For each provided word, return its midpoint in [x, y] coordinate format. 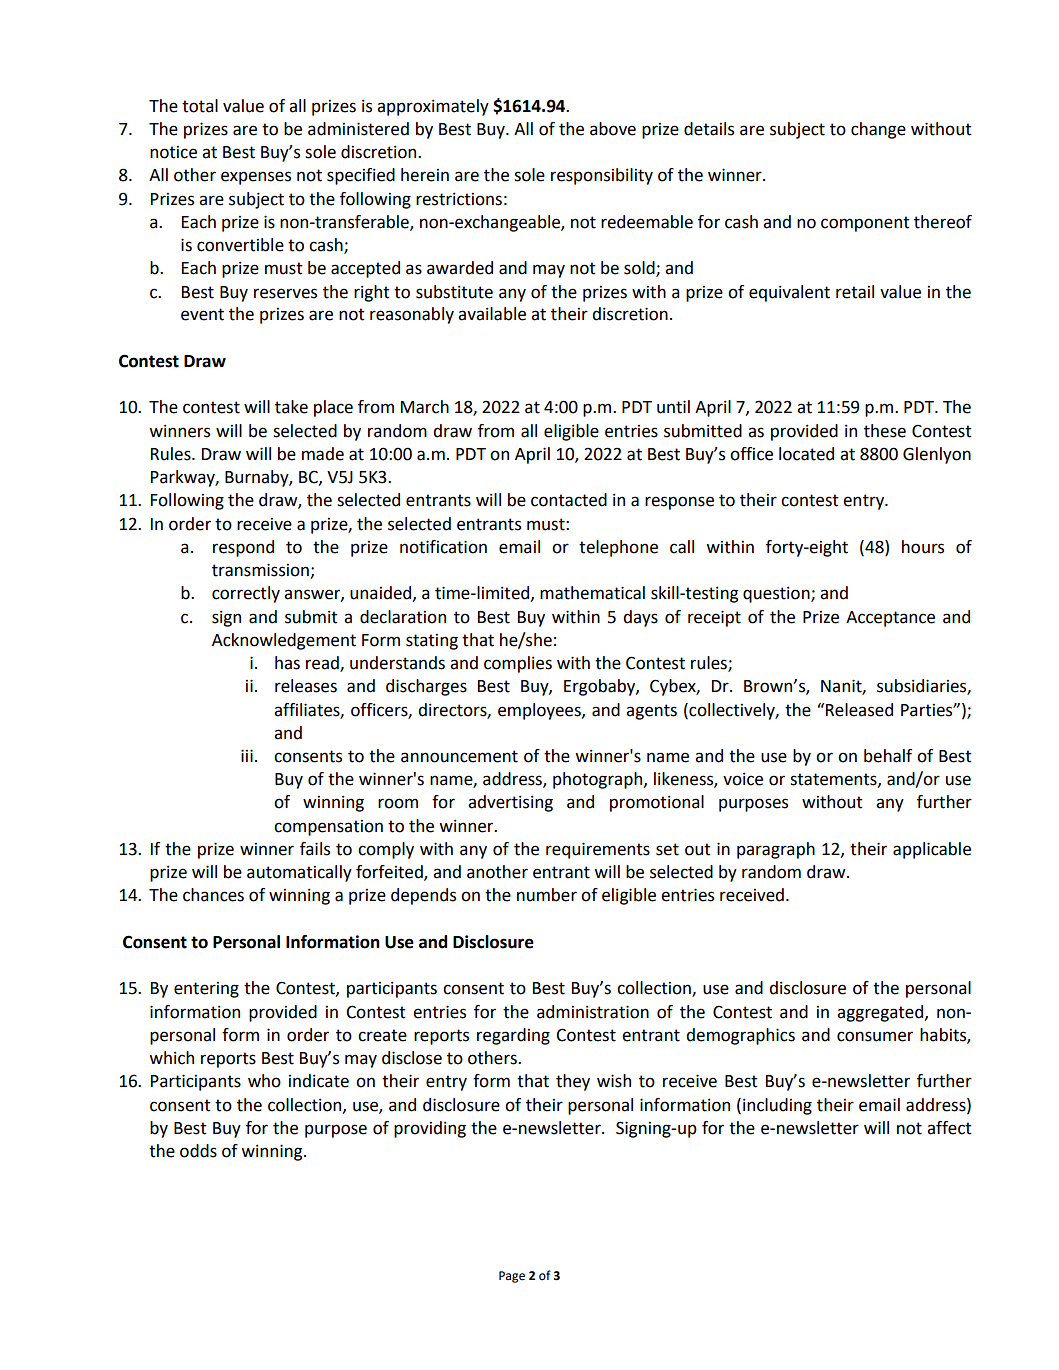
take [291, 407]
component [865, 224]
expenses [256, 178]
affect [949, 1128]
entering [206, 990]
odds [198, 1151]
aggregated [880, 1013]
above [613, 129]
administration [593, 1012]
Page [512, 1277]
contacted [569, 500]
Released [859, 710]
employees [540, 711]
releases [306, 686]
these [885, 431]
